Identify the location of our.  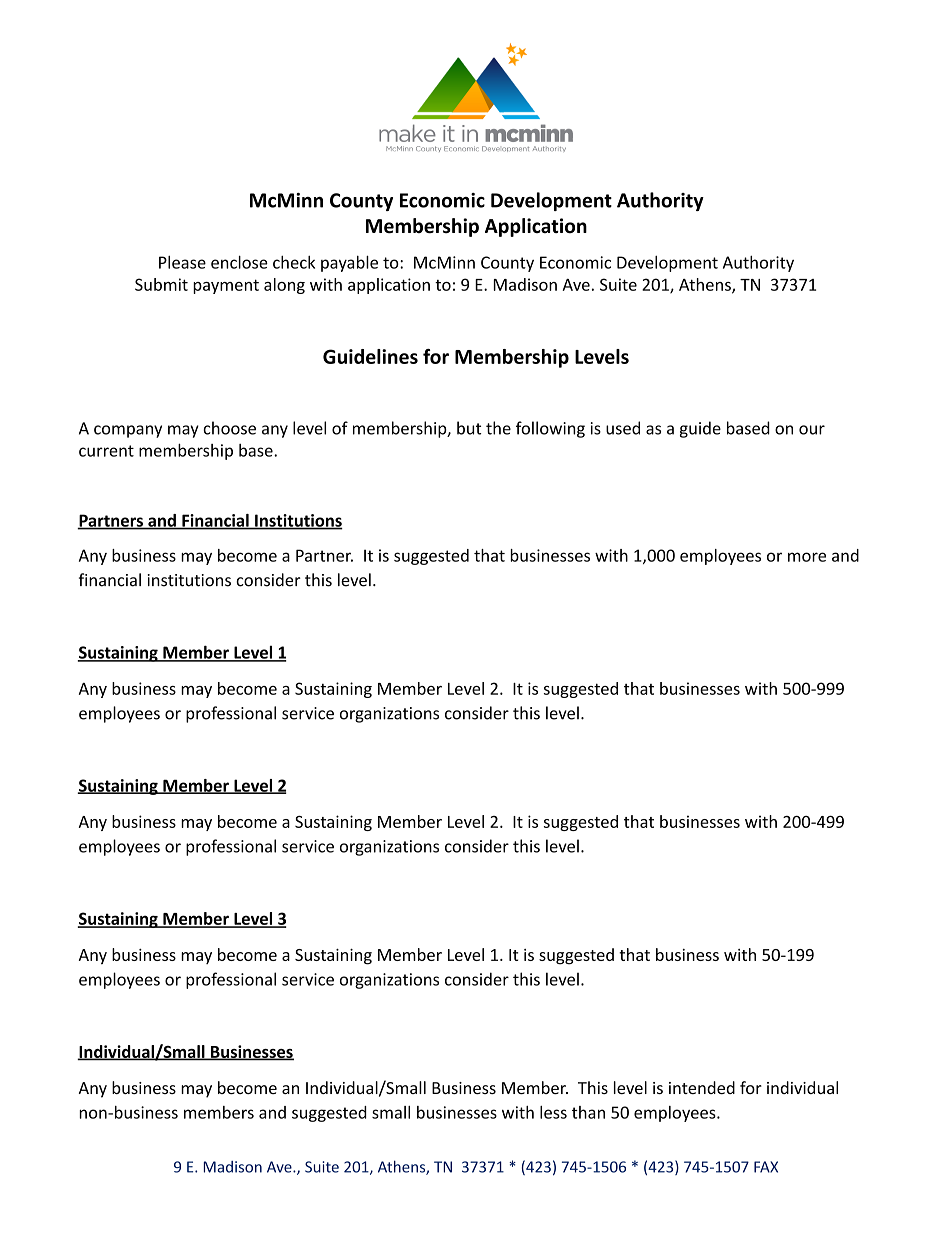
(812, 430).
